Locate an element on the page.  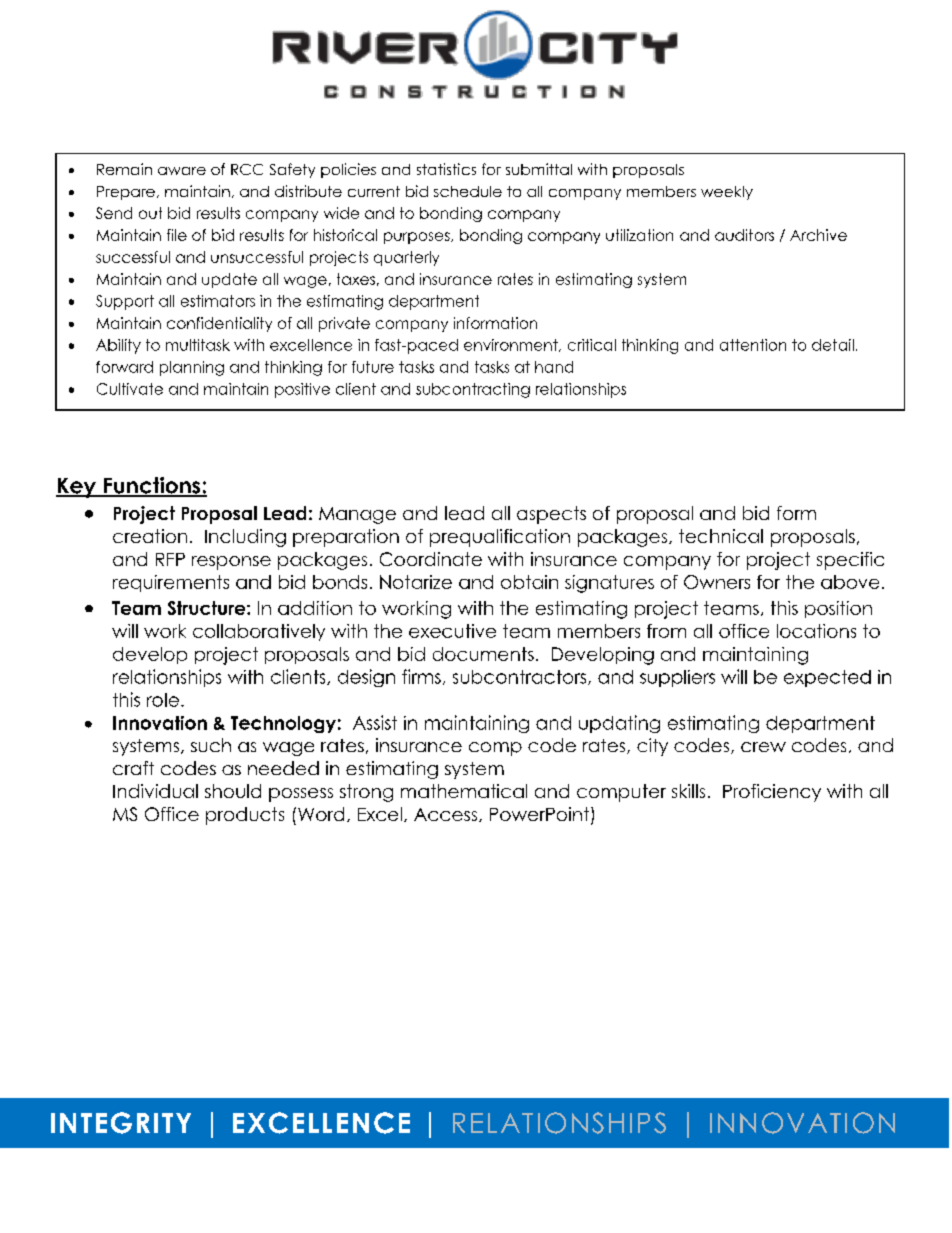
Access is located at coordinates (447, 815).
